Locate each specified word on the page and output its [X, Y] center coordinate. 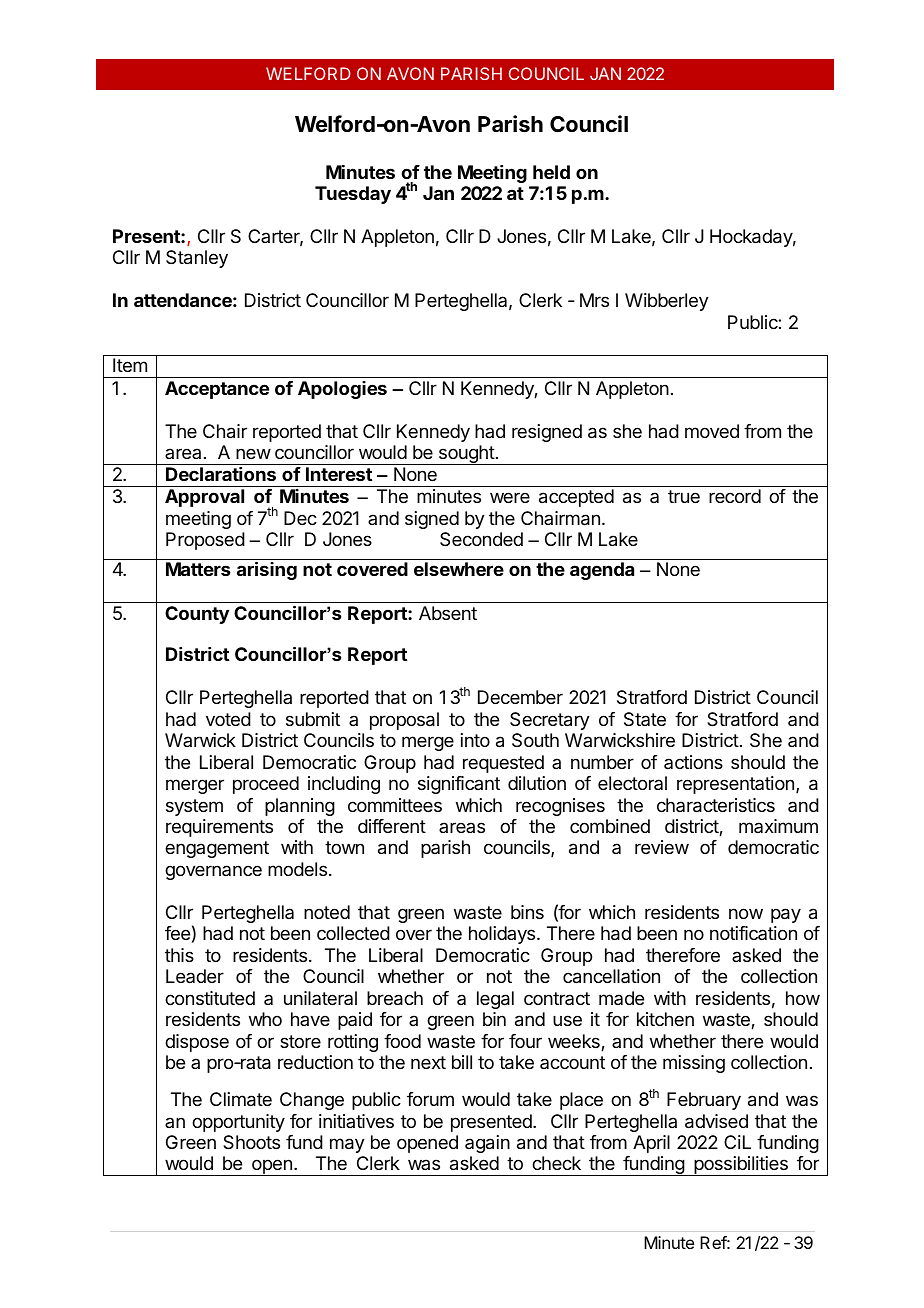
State [645, 719]
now [746, 913]
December [520, 697]
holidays [502, 935]
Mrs [594, 300]
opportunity [238, 1123]
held [551, 172]
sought [466, 455]
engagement [217, 849]
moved [712, 431]
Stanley [197, 259]
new [253, 453]
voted [228, 719]
